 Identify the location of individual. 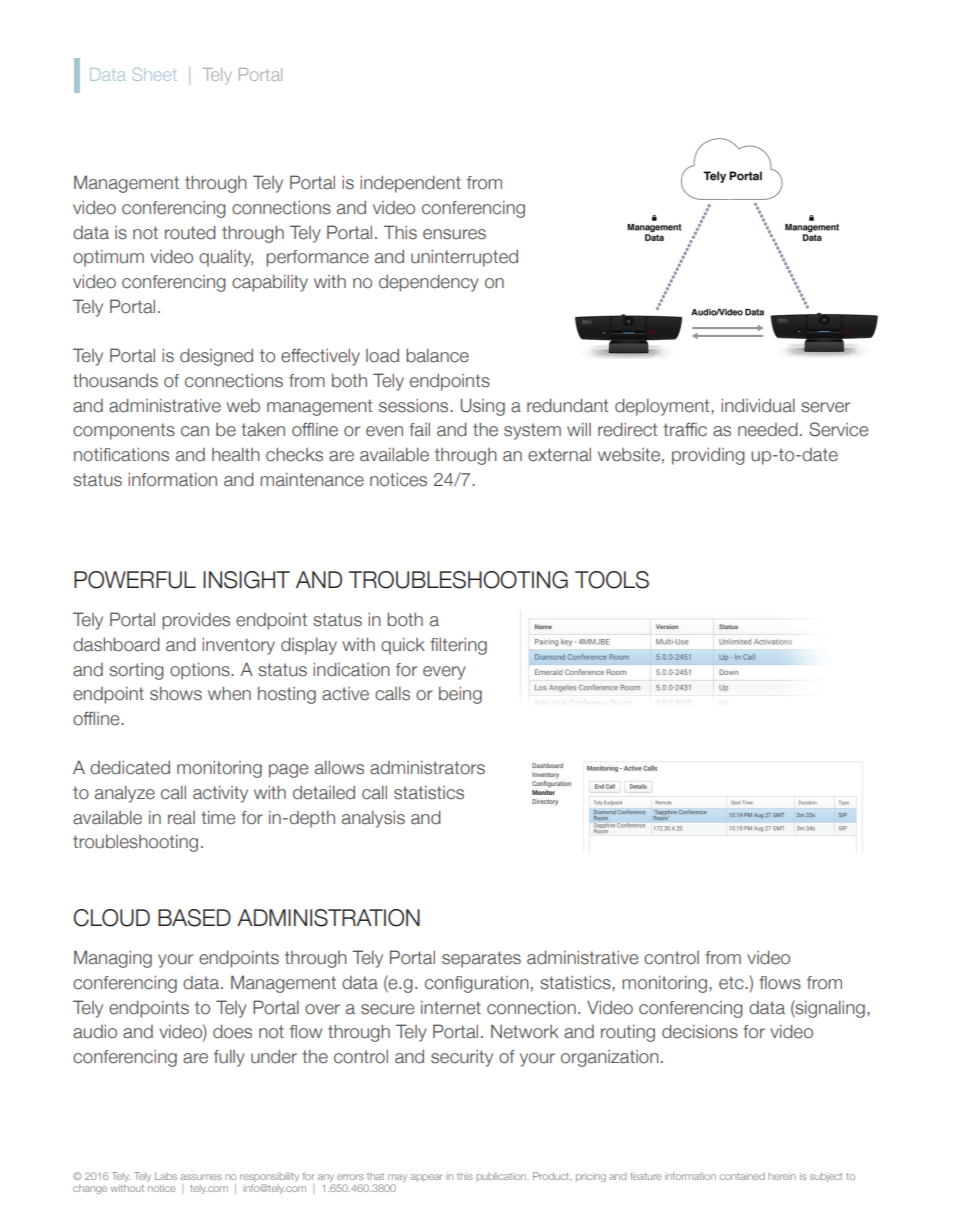
(758, 405).
